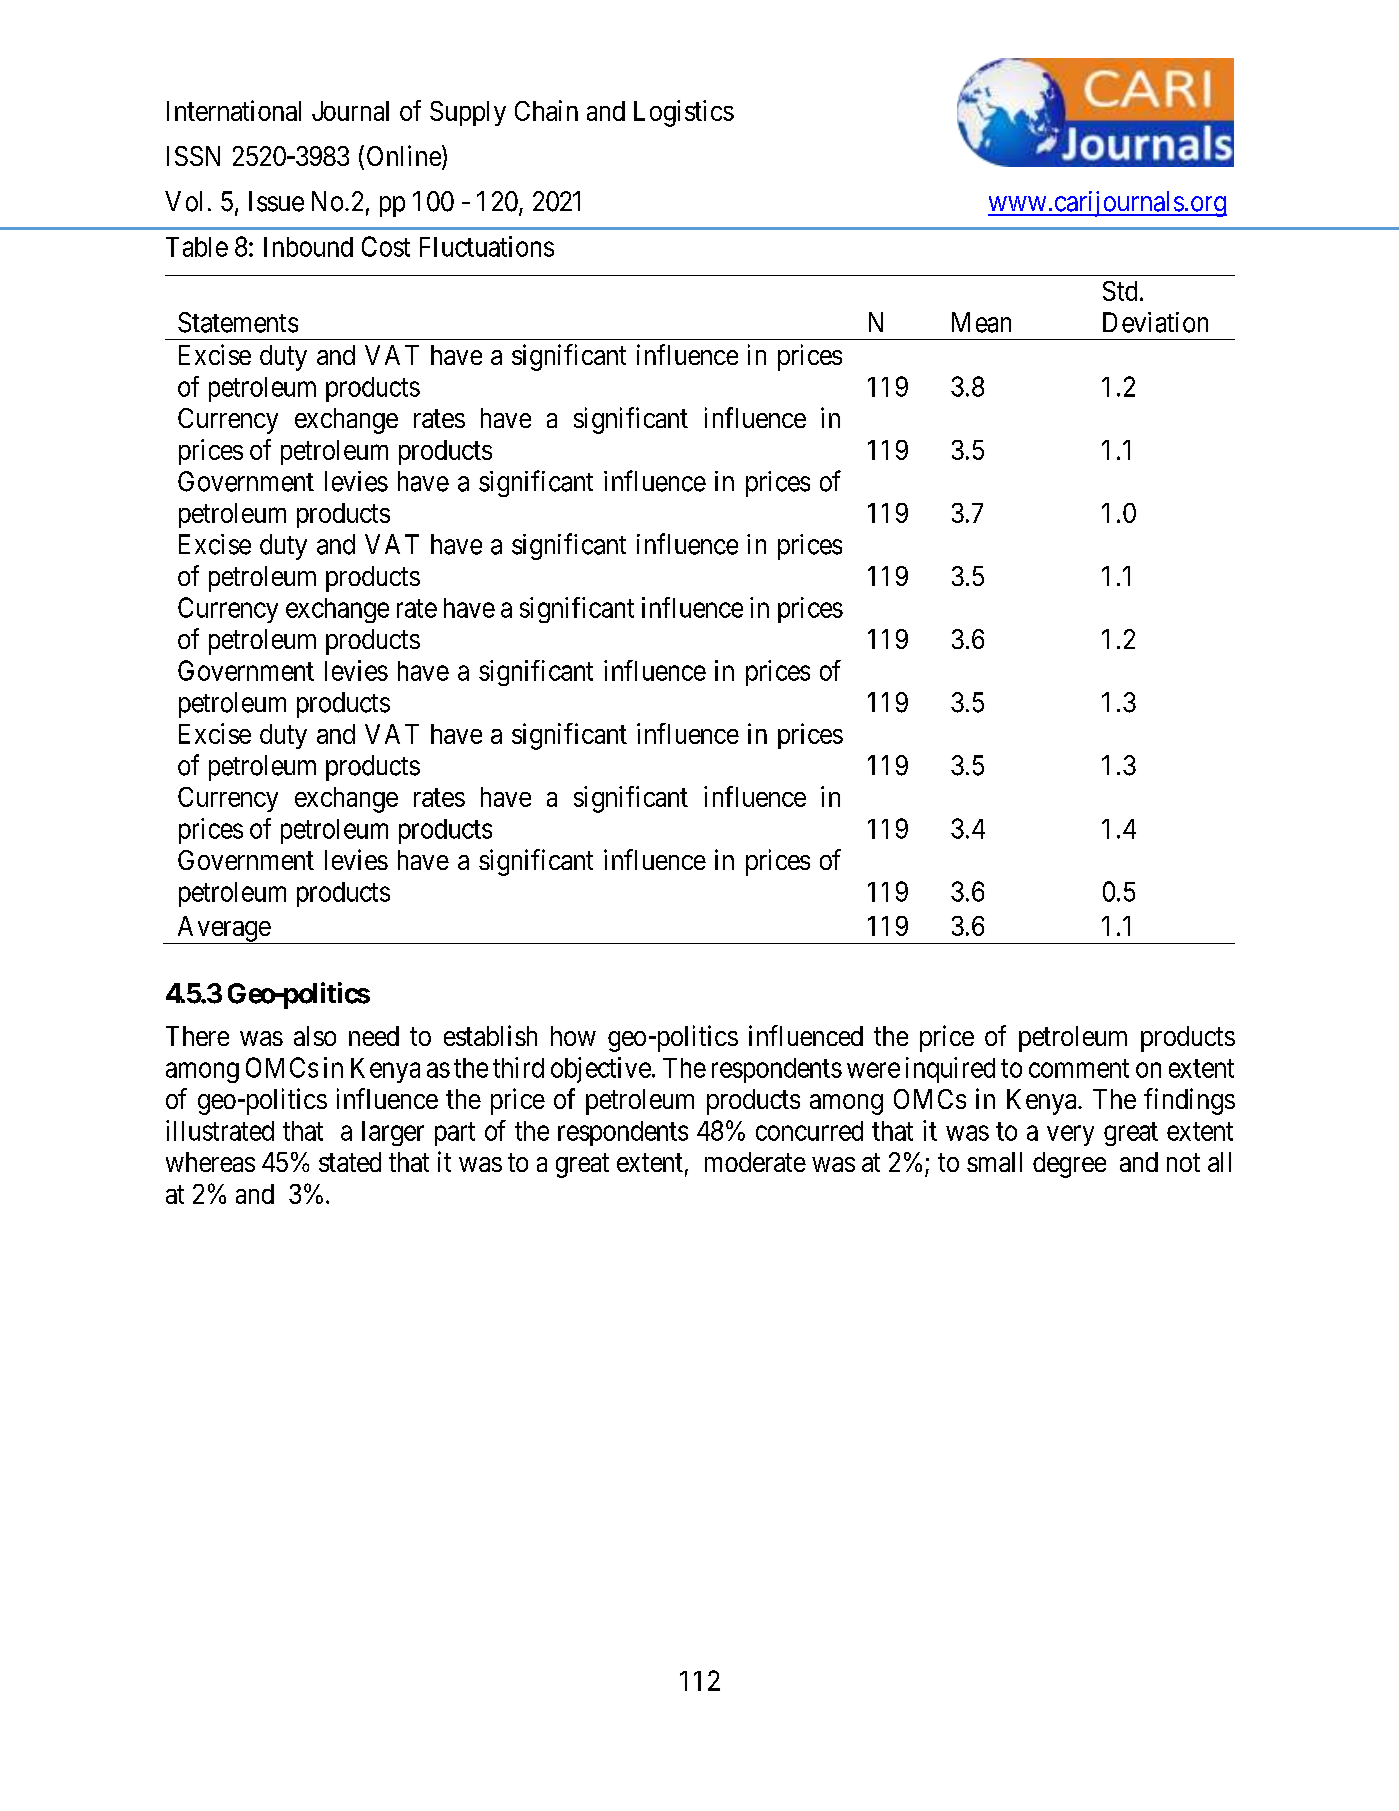  Describe the element at coordinates (1070, 1135) in the document. I see `very` at that location.
